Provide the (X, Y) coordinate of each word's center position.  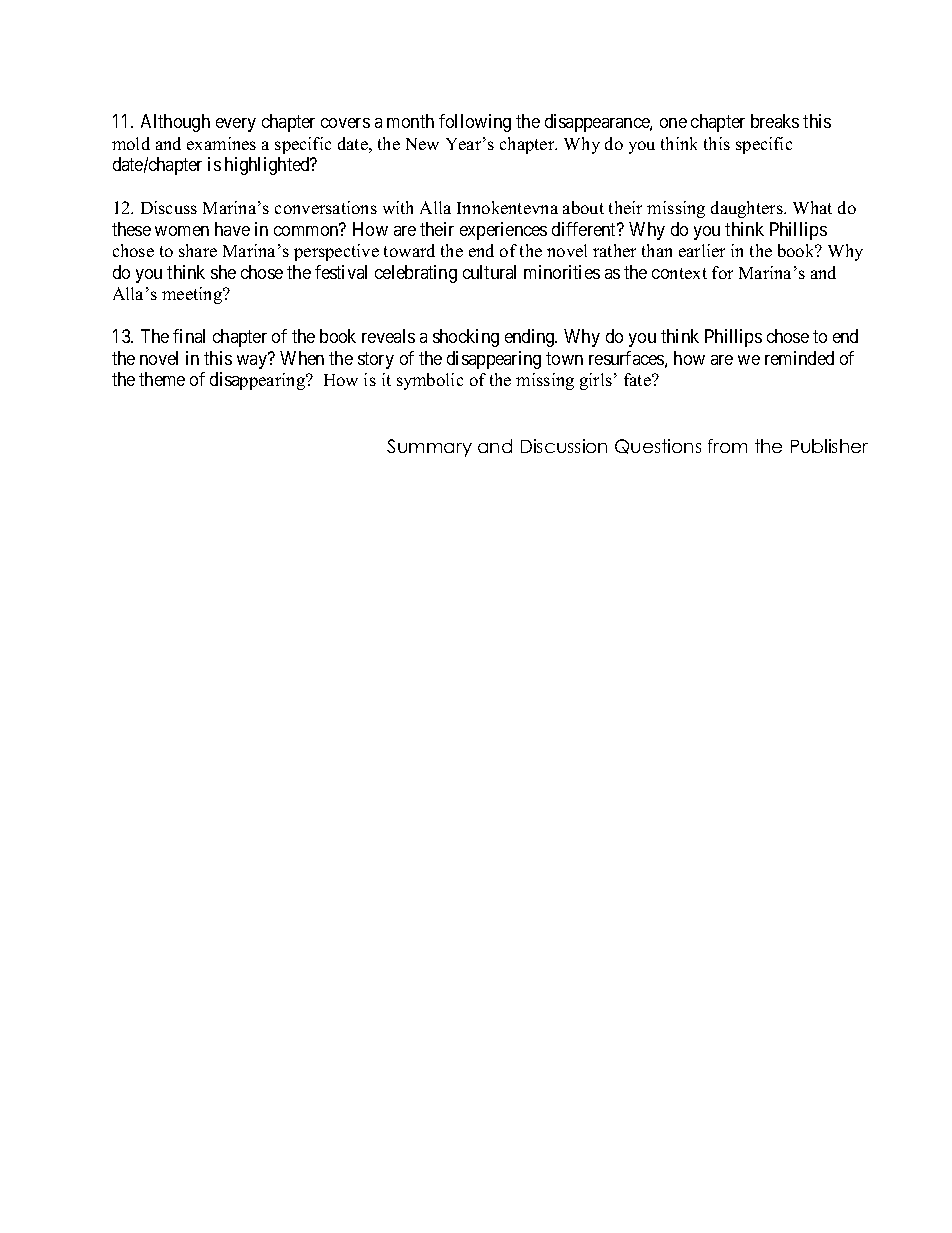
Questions (658, 446)
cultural (489, 272)
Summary (429, 448)
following (475, 123)
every (236, 125)
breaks (775, 121)
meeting (193, 295)
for (722, 272)
